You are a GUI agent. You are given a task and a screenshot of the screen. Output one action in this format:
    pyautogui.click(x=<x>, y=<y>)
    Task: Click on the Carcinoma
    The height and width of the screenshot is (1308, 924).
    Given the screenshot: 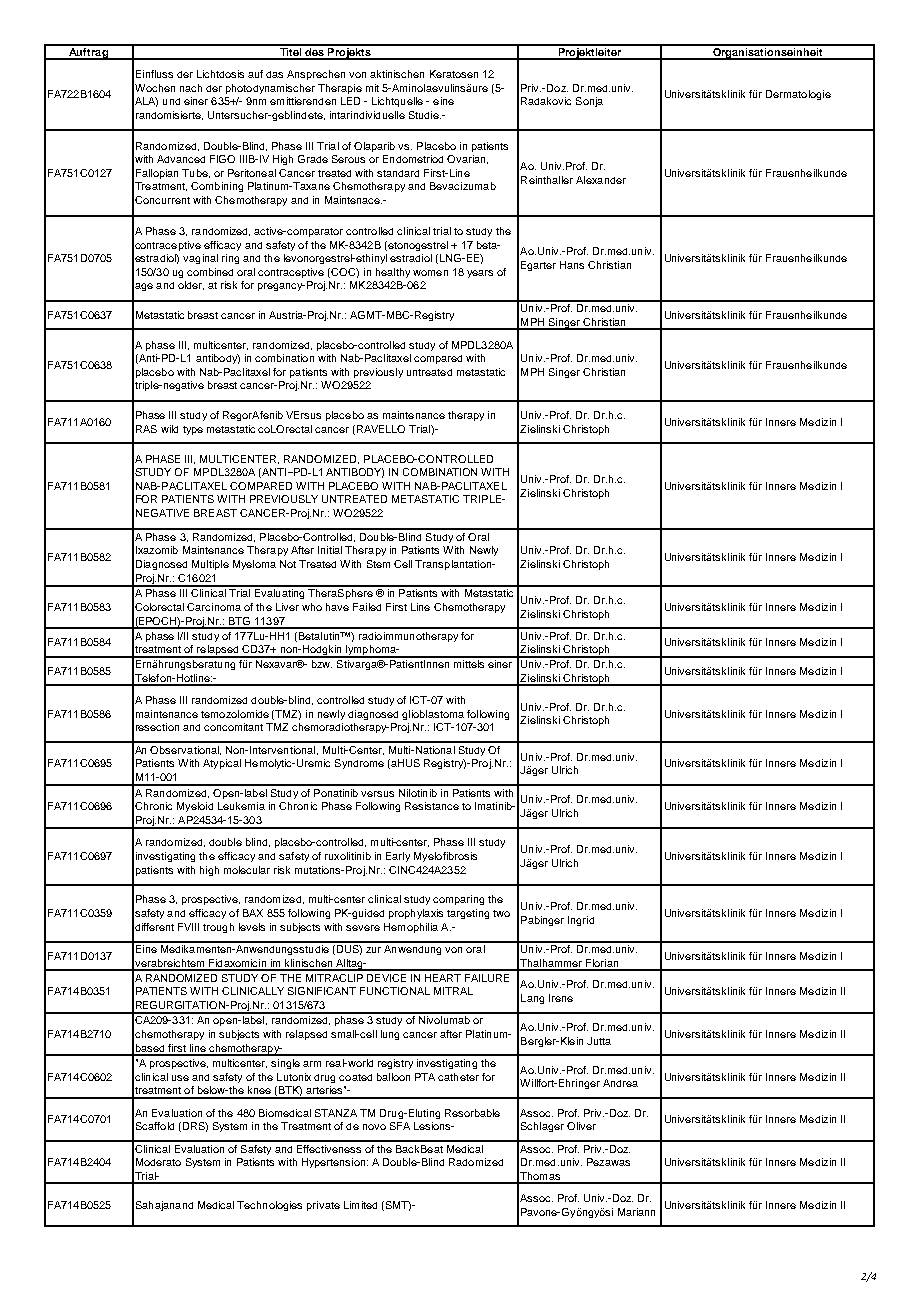 What is the action you would take?
    pyautogui.click(x=214, y=607)
